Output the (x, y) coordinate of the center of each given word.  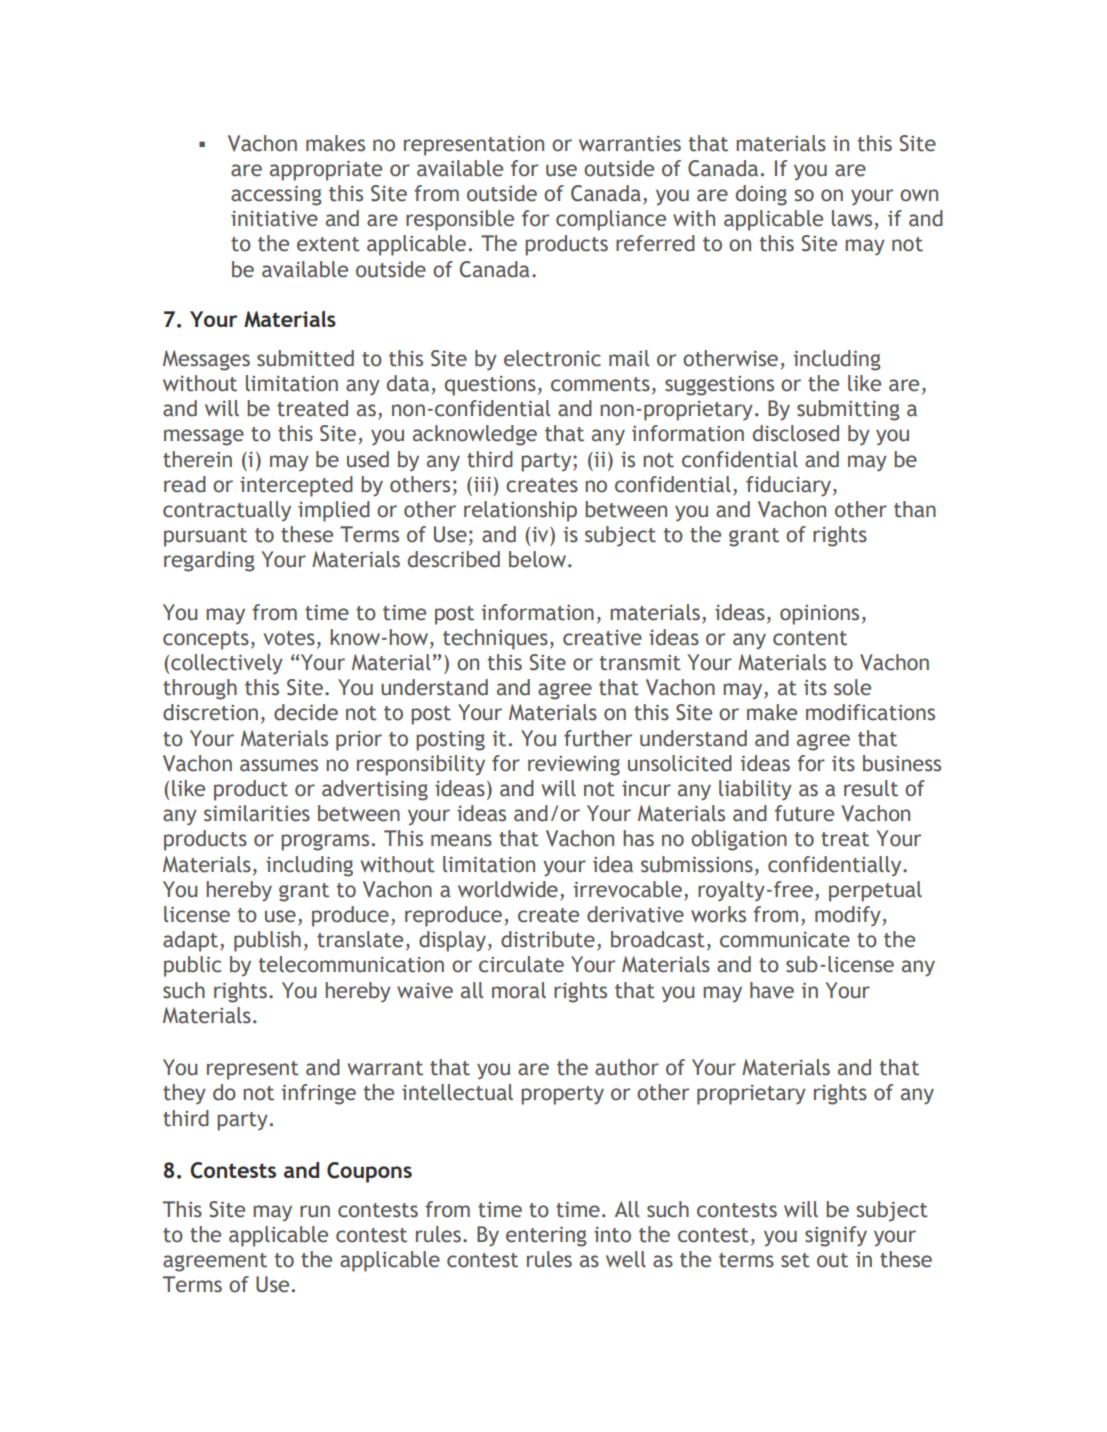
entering (546, 1236)
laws (852, 218)
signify (836, 1236)
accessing (276, 195)
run (315, 1211)
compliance (611, 220)
